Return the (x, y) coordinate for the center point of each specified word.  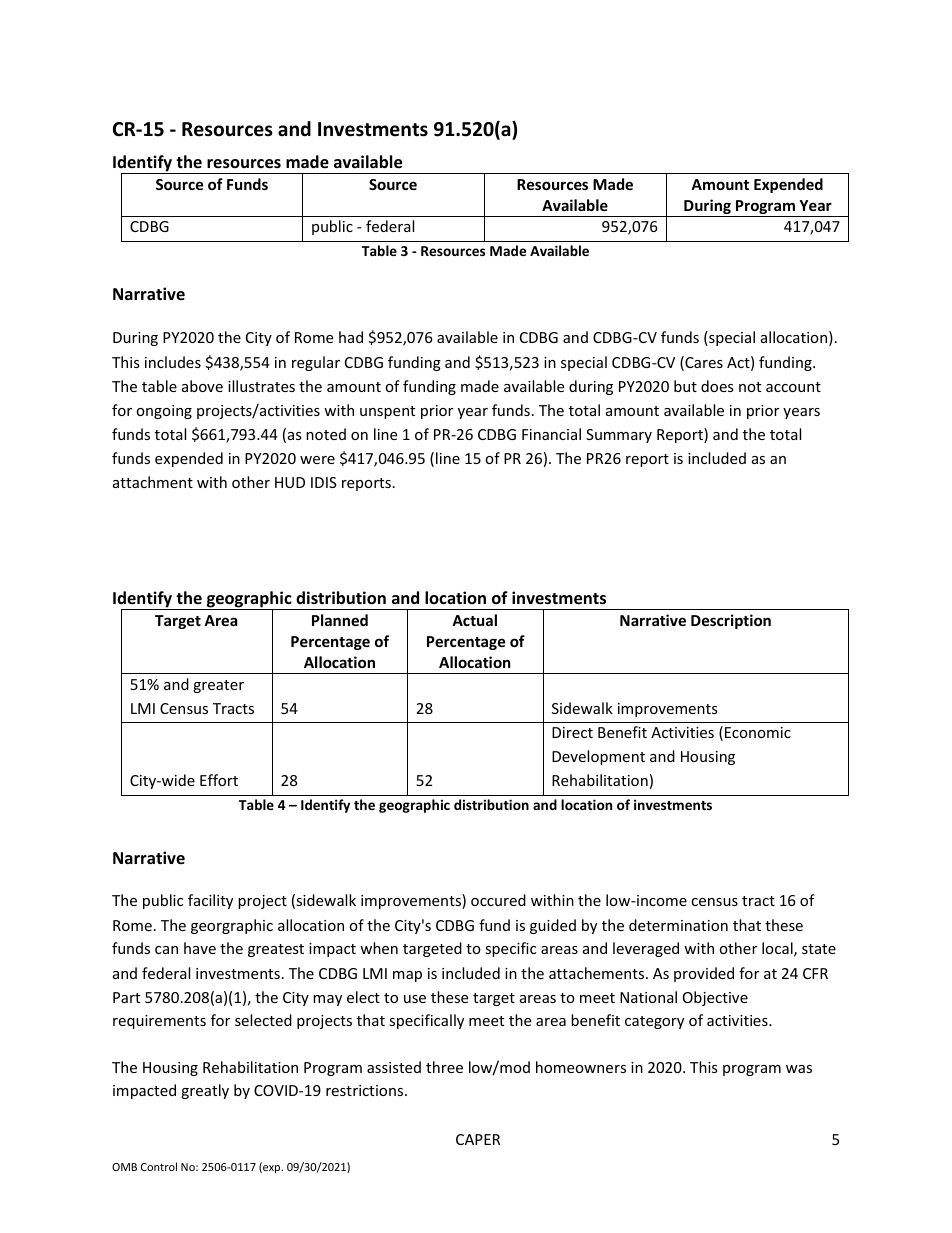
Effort (219, 780)
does (717, 386)
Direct (572, 732)
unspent (387, 412)
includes (173, 362)
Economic (758, 732)
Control (159, 1166)
